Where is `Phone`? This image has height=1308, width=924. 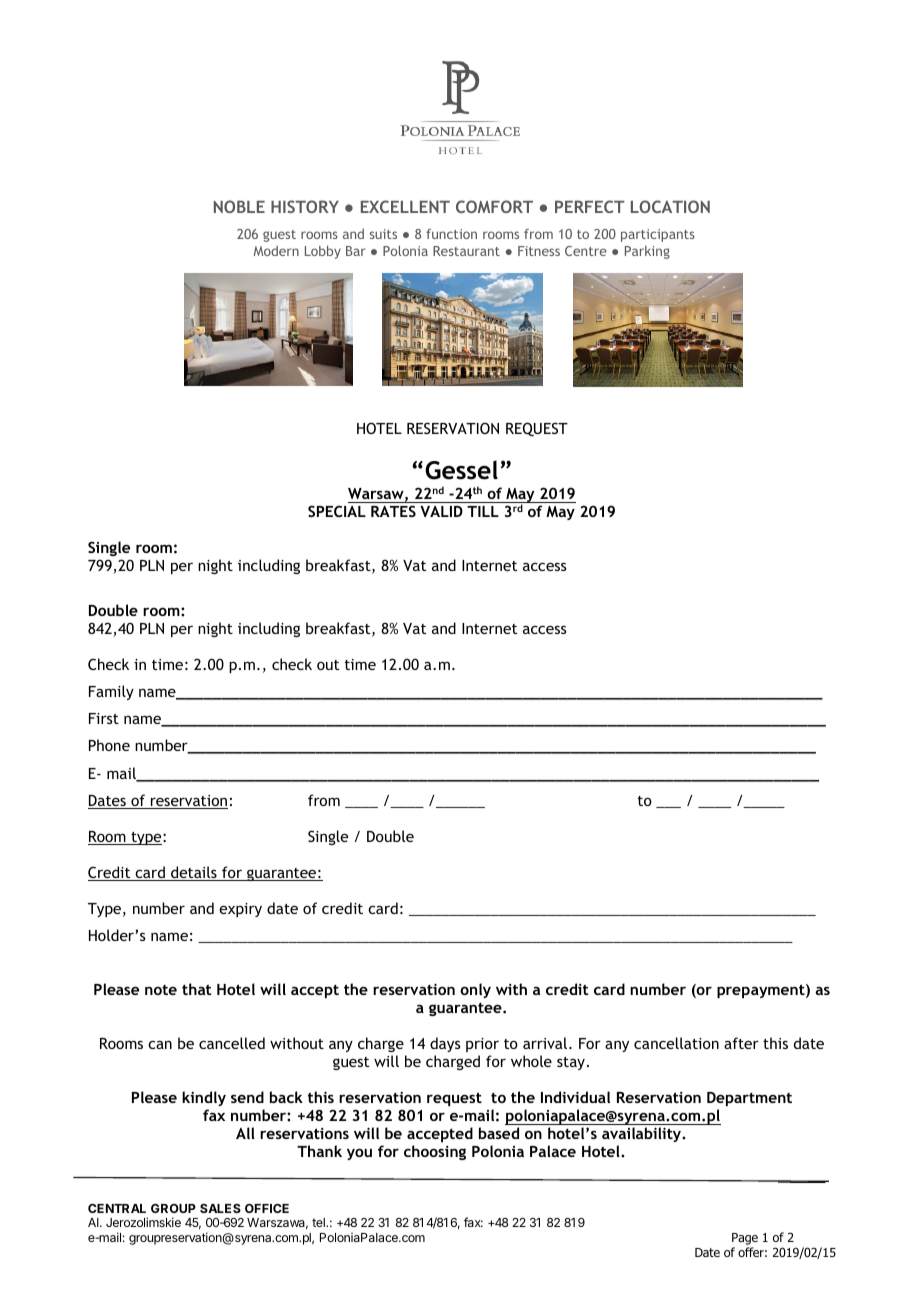
Phone is located at coordinates (109, 745).
